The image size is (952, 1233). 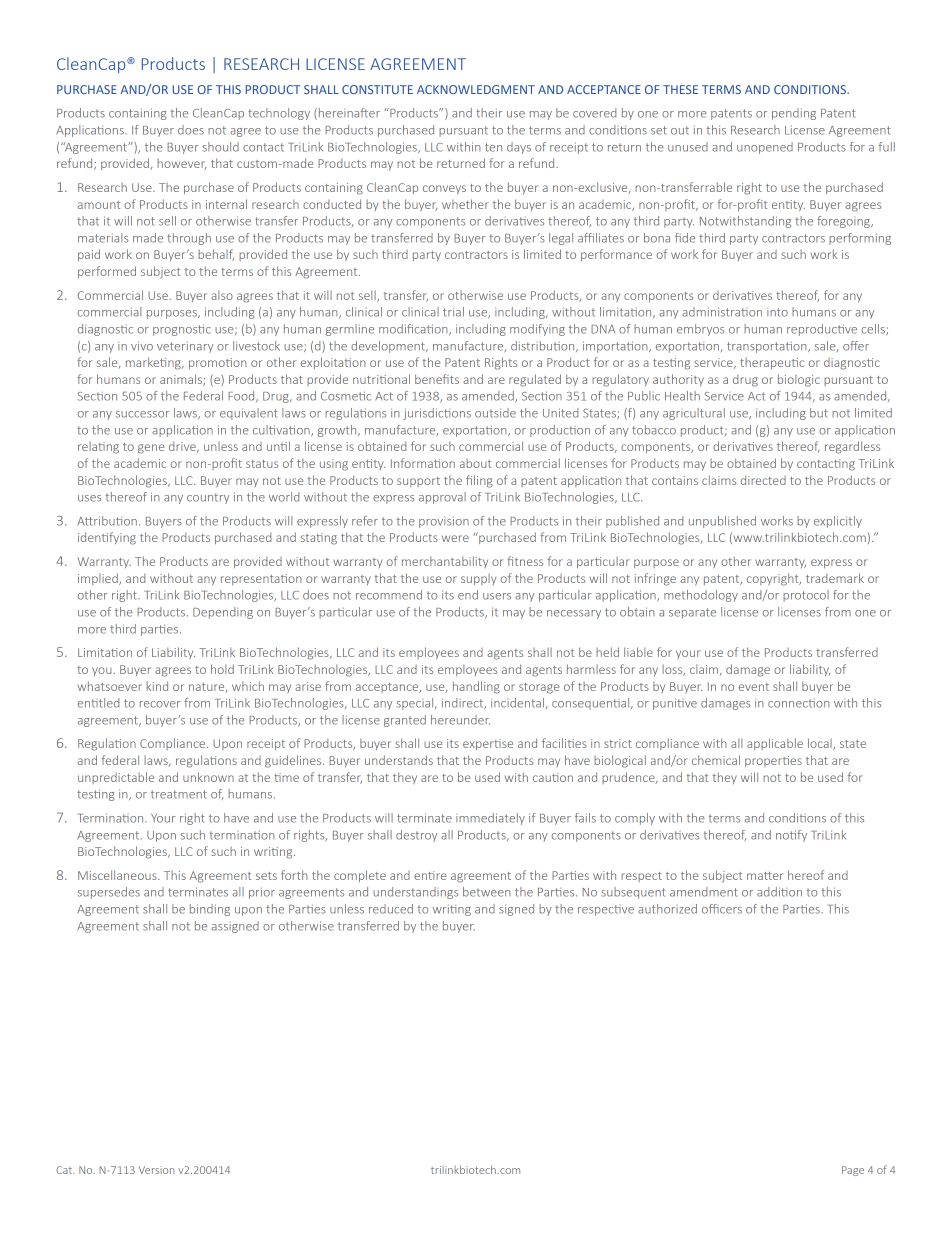 I want to click on protocol, so click(x=806, y=596).
